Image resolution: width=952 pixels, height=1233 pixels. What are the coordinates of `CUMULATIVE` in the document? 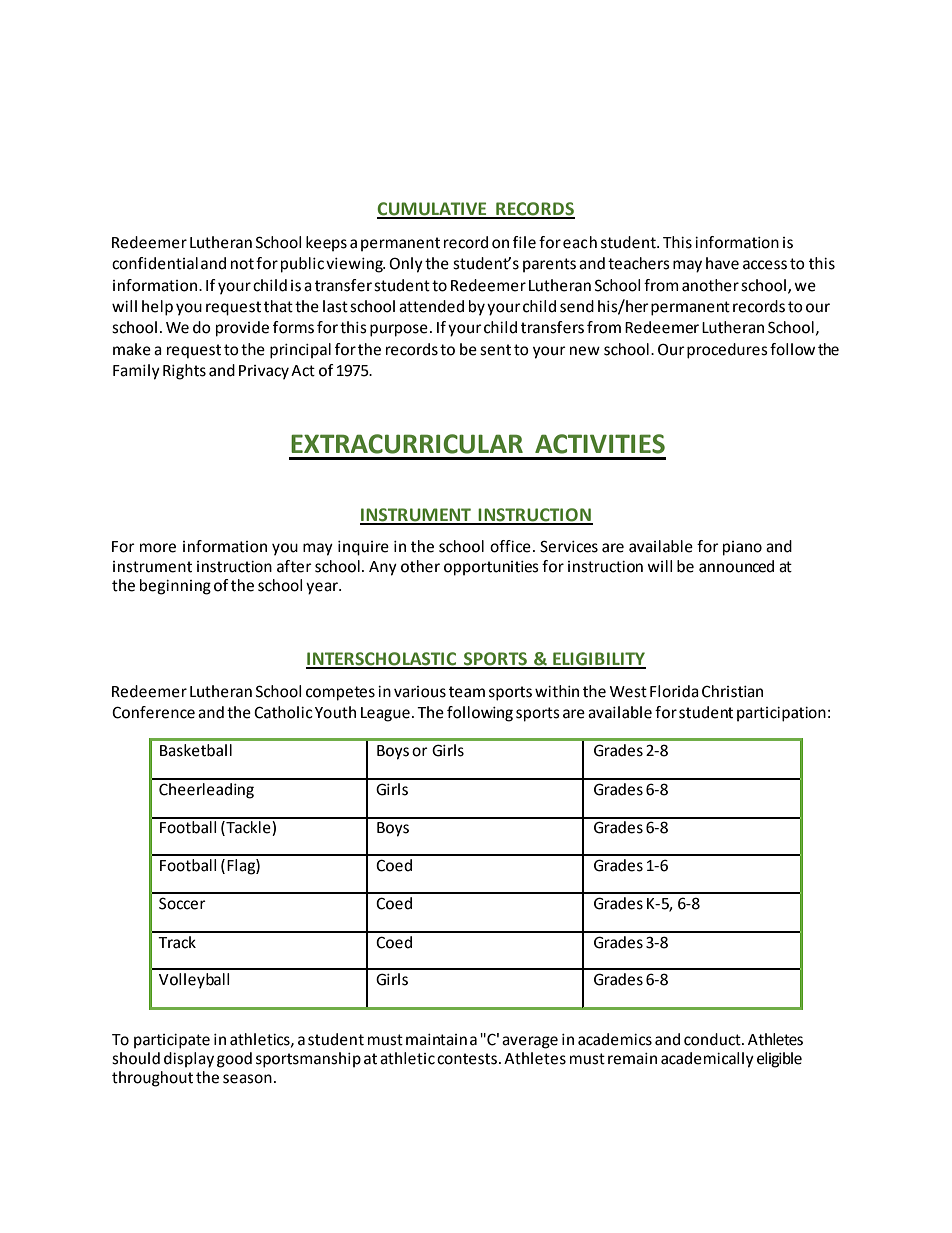 It's located at (433, 210).
